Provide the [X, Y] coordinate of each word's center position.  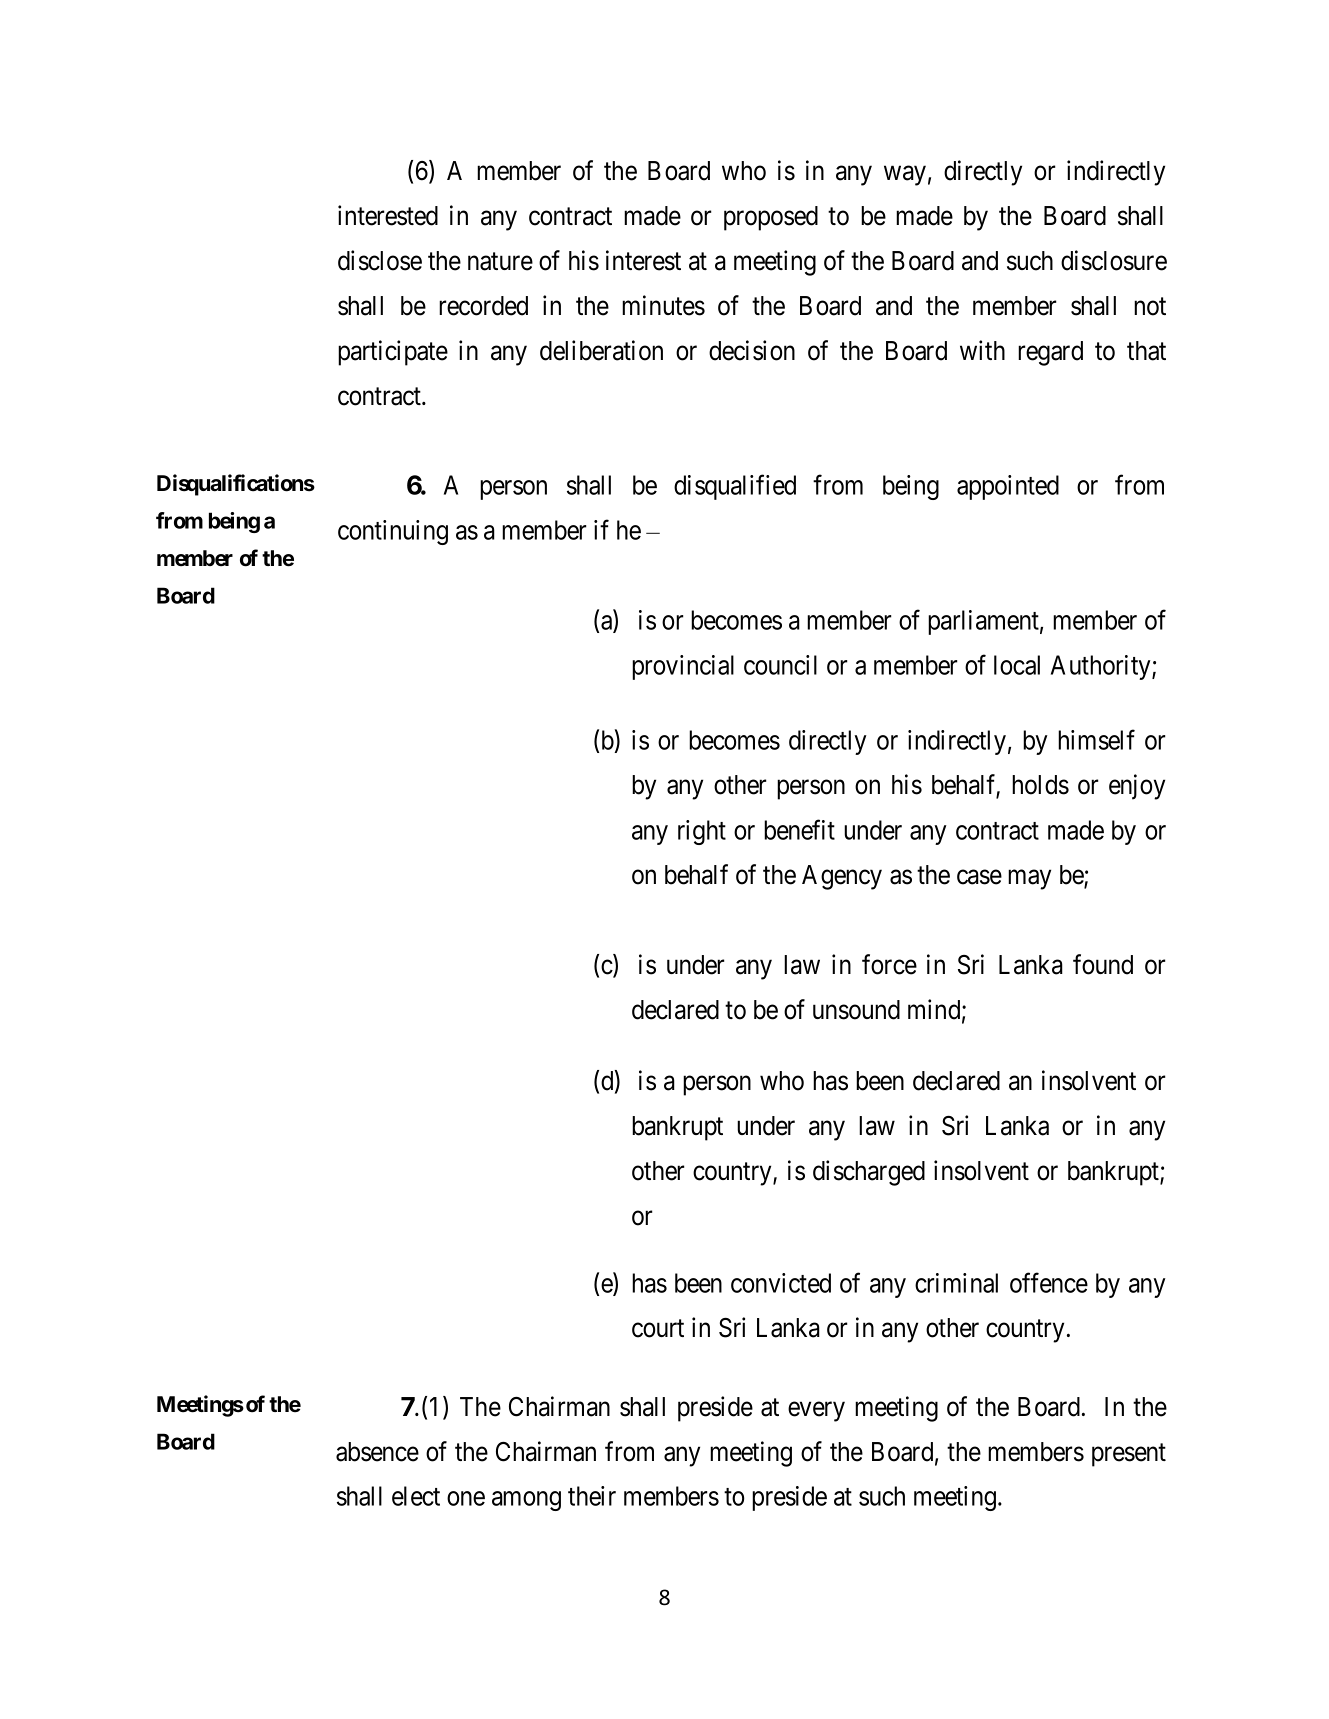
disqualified [735, 487]
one [466, 1498]
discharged [869, 1173]
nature [500, 262]
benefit [799, 829]
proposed [771, 218]
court [658, 1329]
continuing [393, 532]
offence [1049, 1282]
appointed [1008, 487]
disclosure [1114, 260]
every [816, 1412]
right [702, 832]
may [1029, 880]
